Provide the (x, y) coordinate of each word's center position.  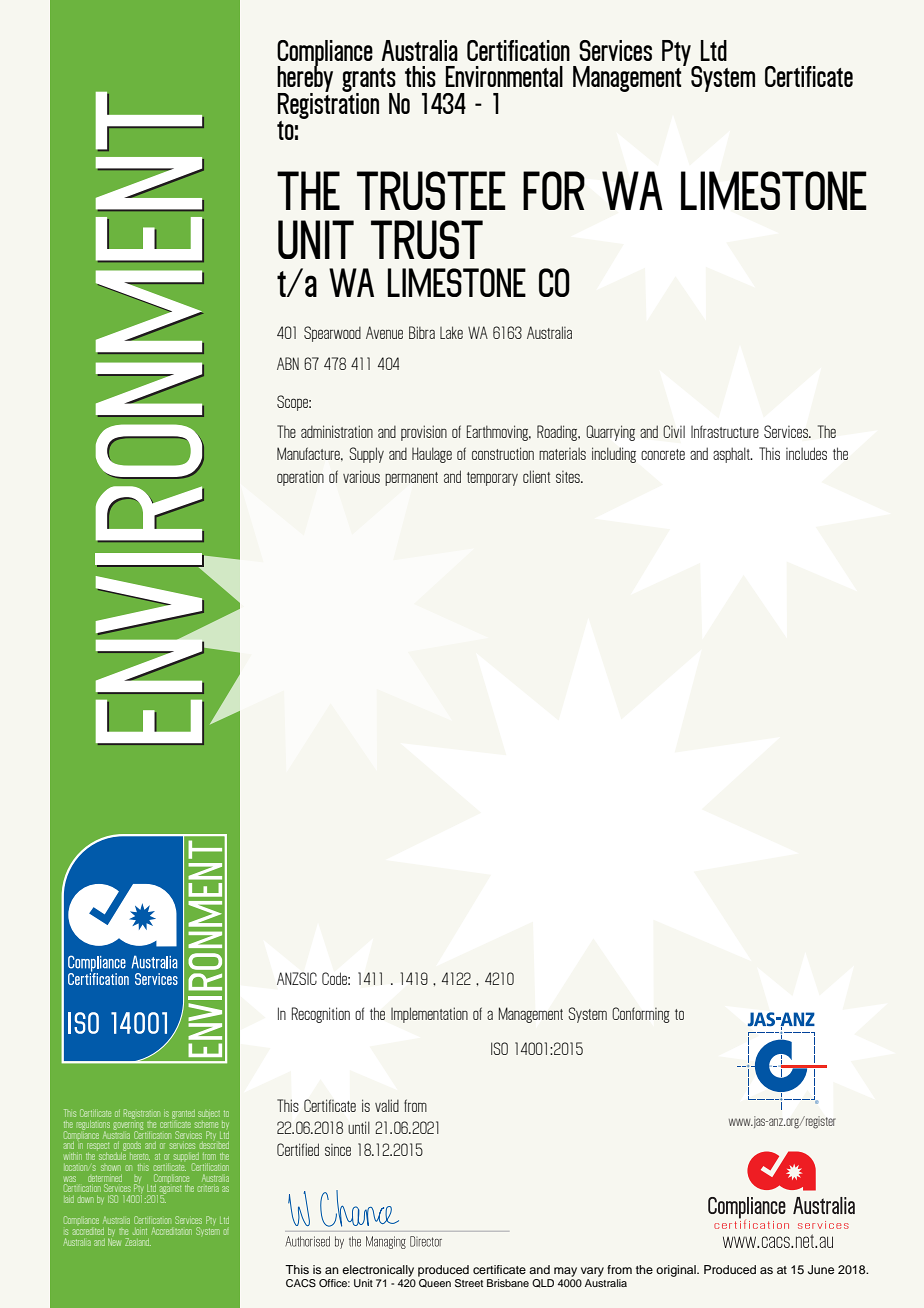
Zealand (138, 1242)
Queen (435, 1283)
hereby (305, 79)
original (677, 1271)
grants (370, 81)
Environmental (504, 76)
